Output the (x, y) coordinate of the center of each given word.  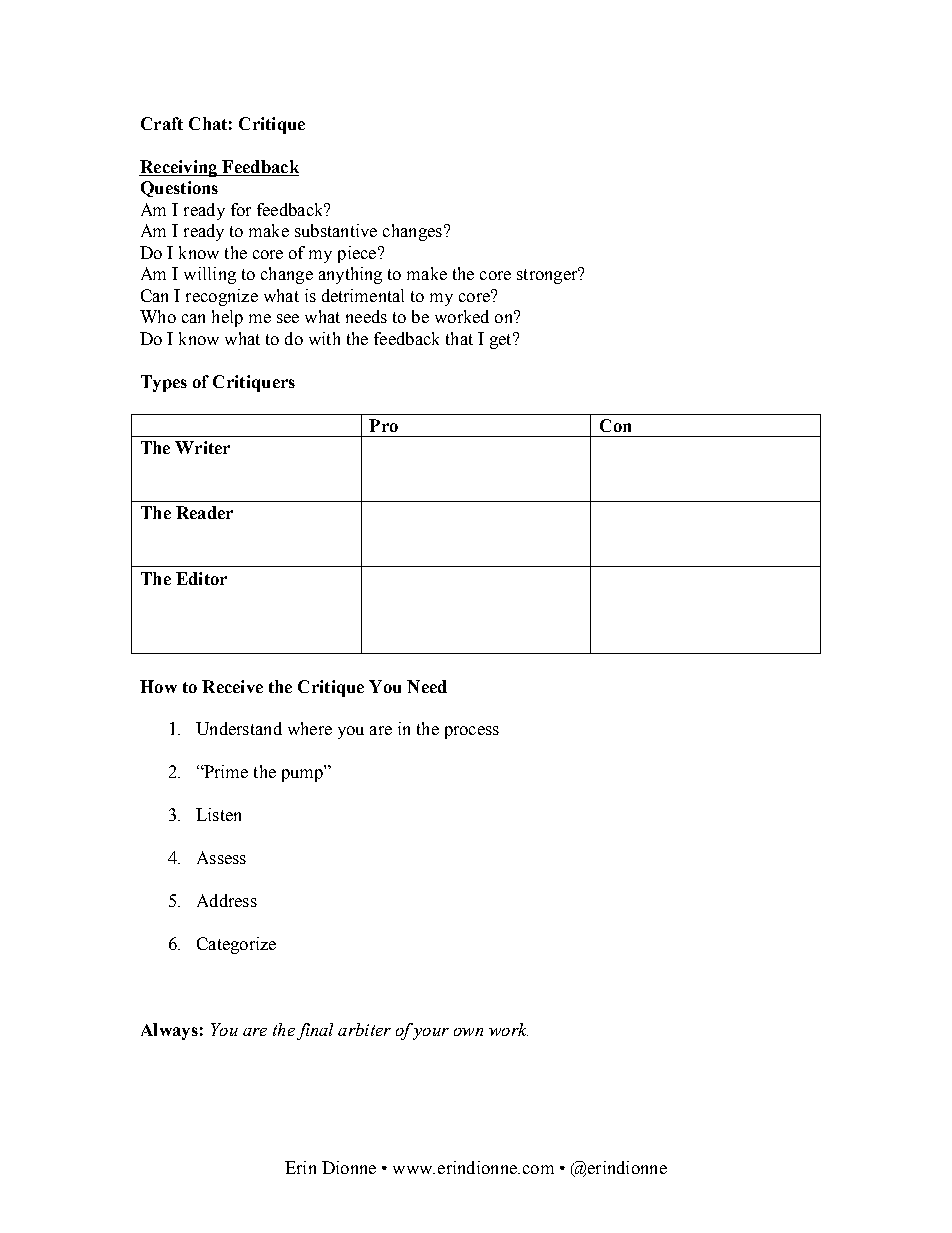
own (468, 1032)
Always (169, 1031)
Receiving (179, 168)
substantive (336, 230)
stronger (548, 275)
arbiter (364, 1029)
